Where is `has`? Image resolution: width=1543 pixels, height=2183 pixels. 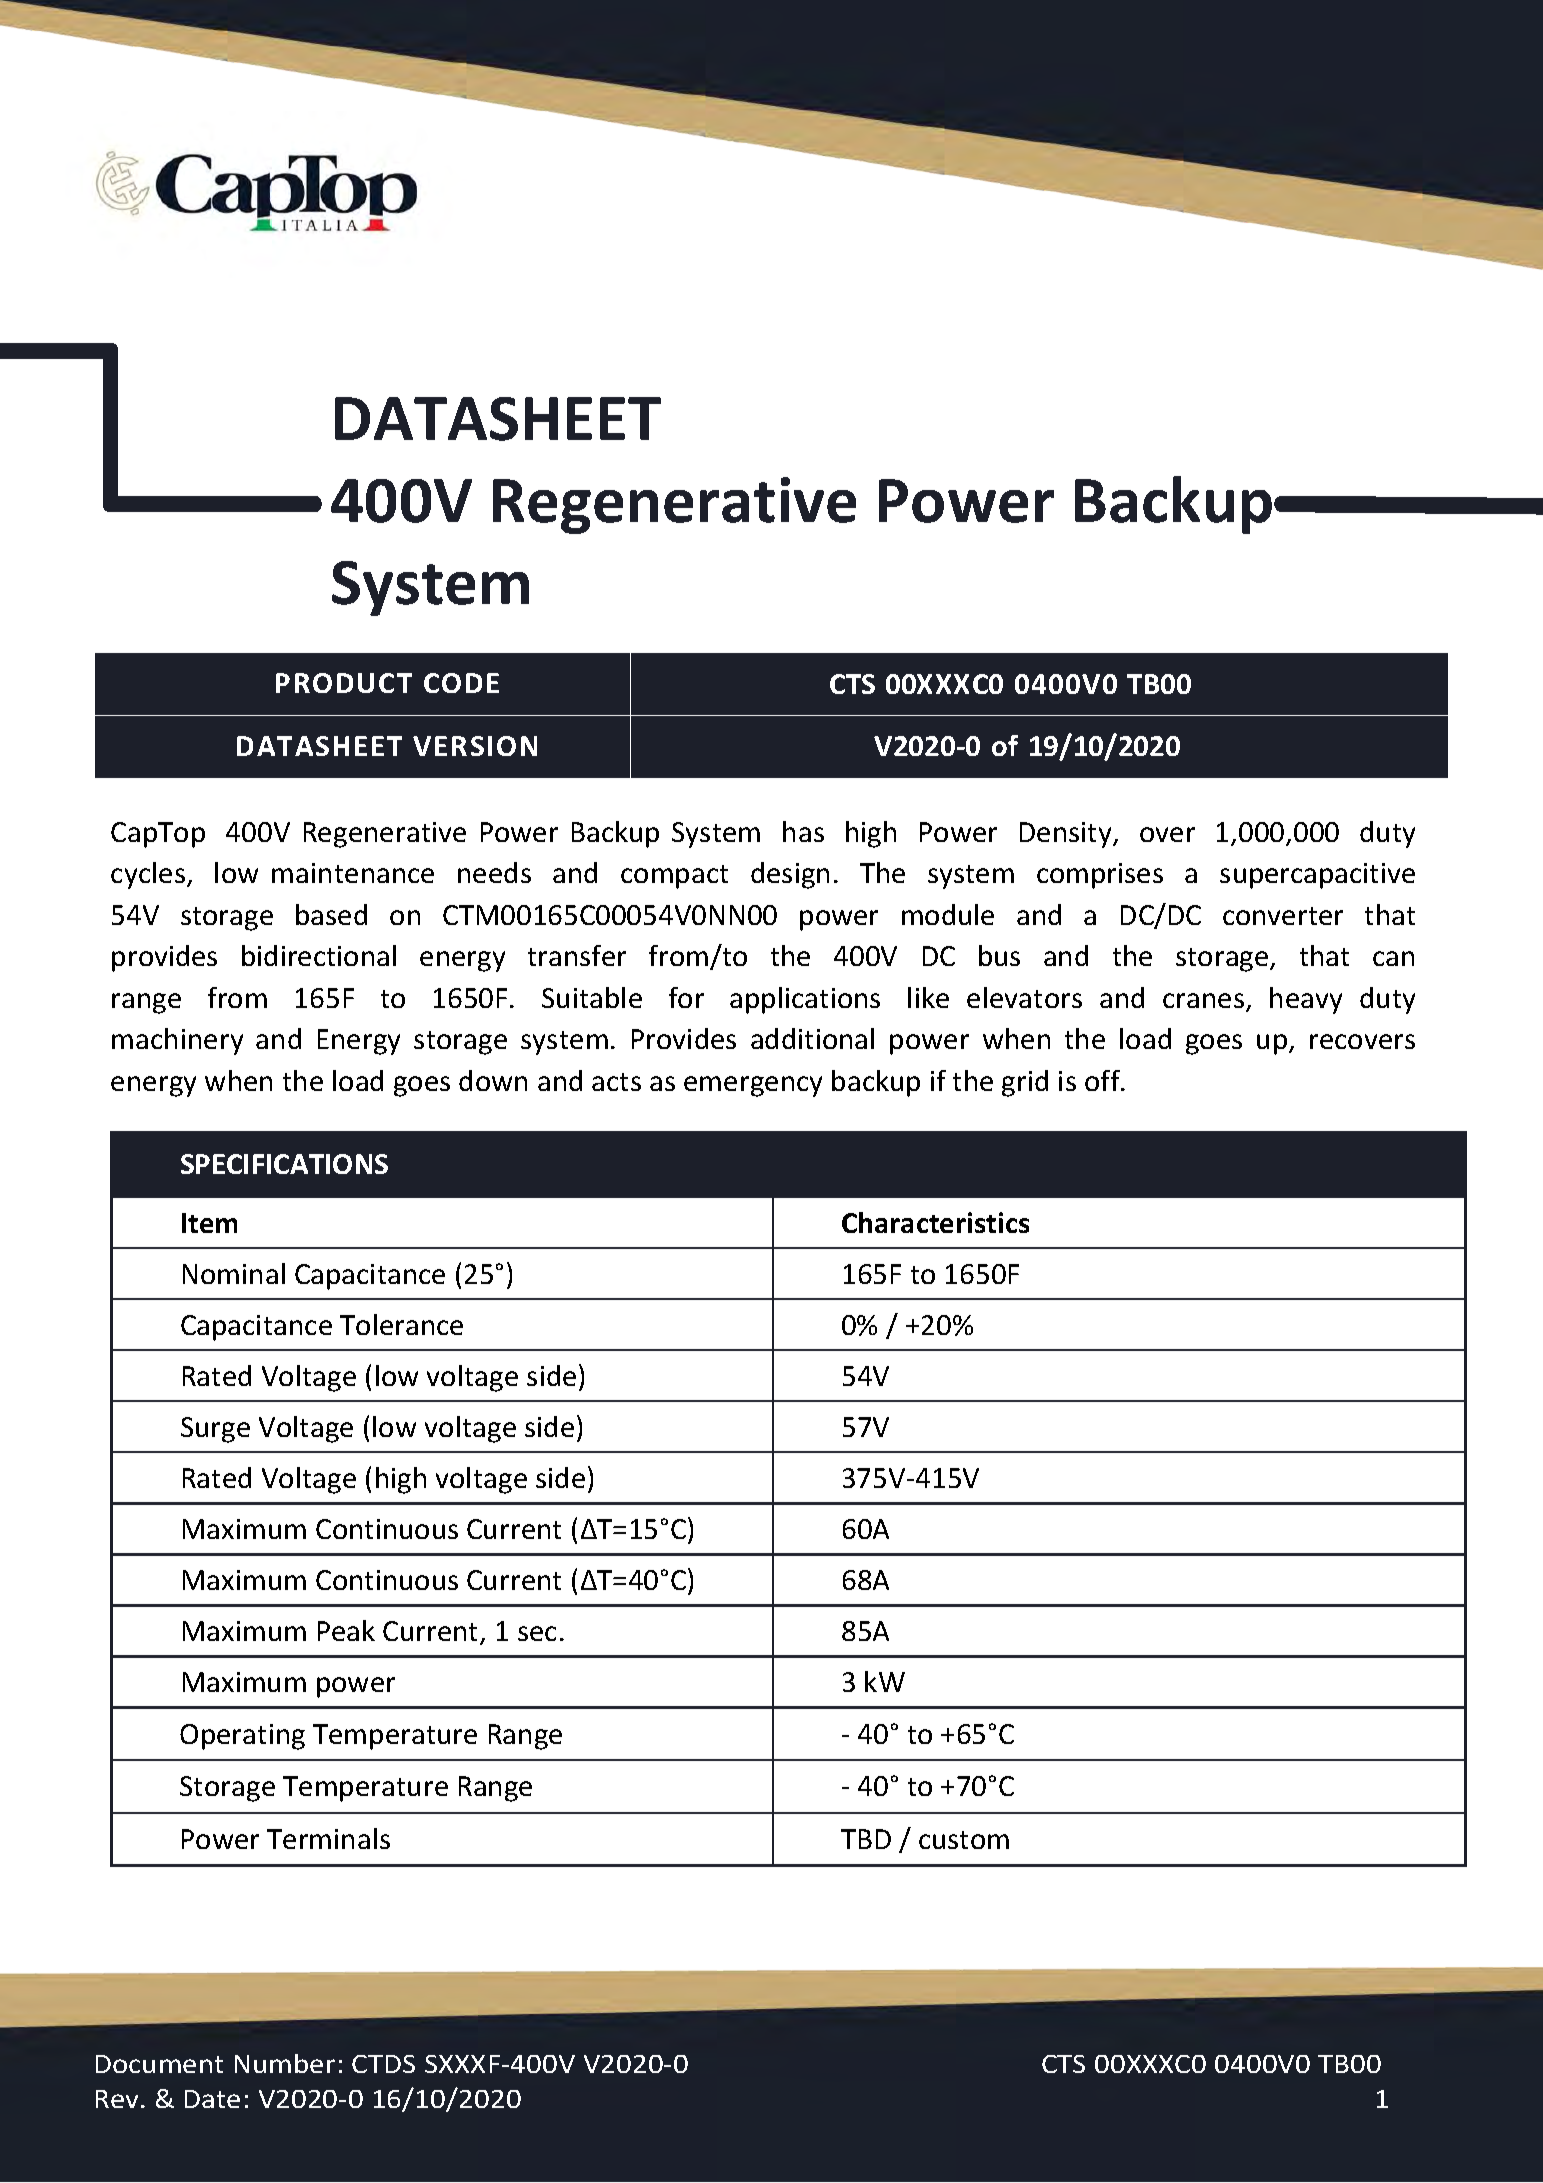 has is located at coordinates (803, 831).
